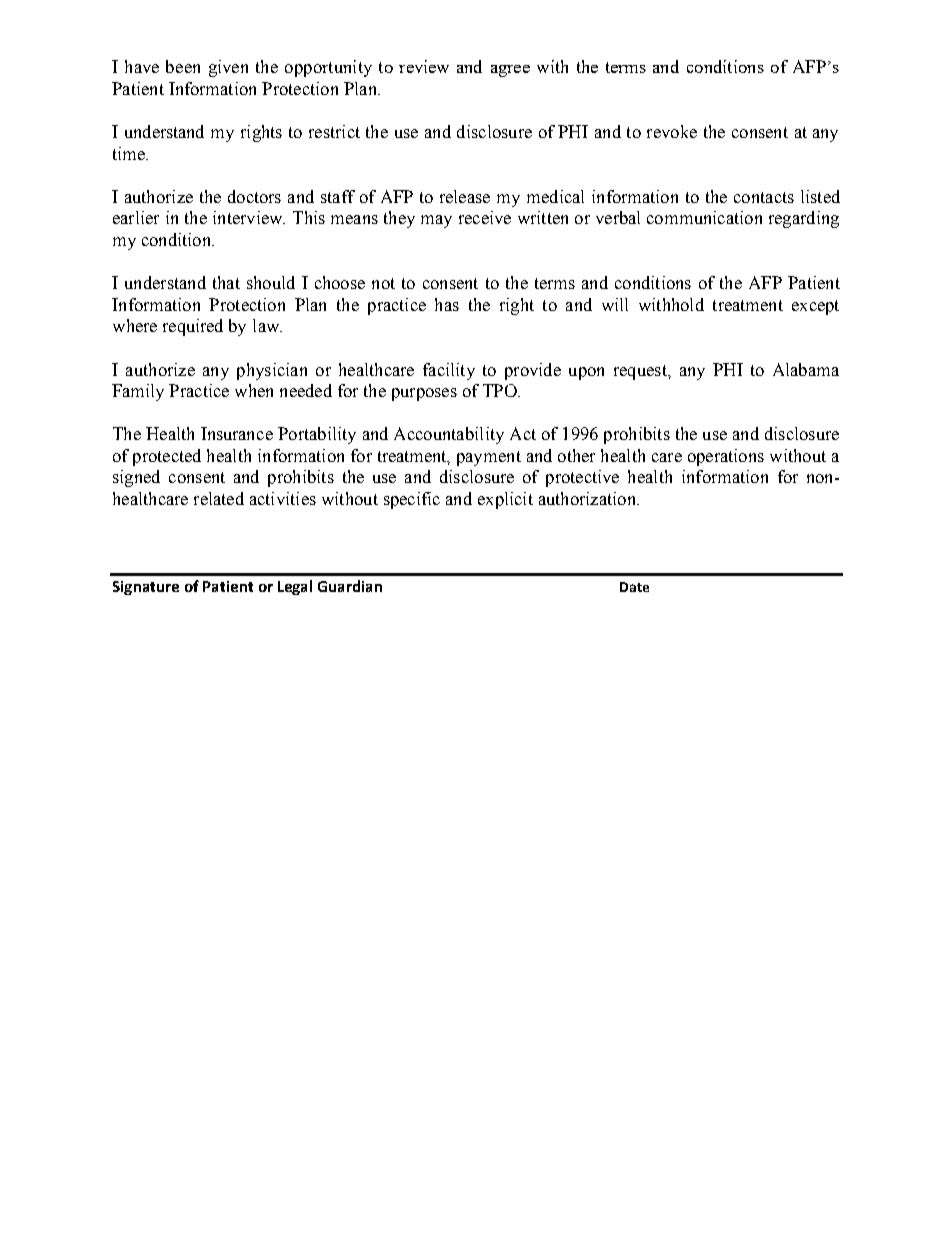 This page has width=952, height=1233. Describe the element at coordinates (510, 71) in the page. I see `agree` at that location.
